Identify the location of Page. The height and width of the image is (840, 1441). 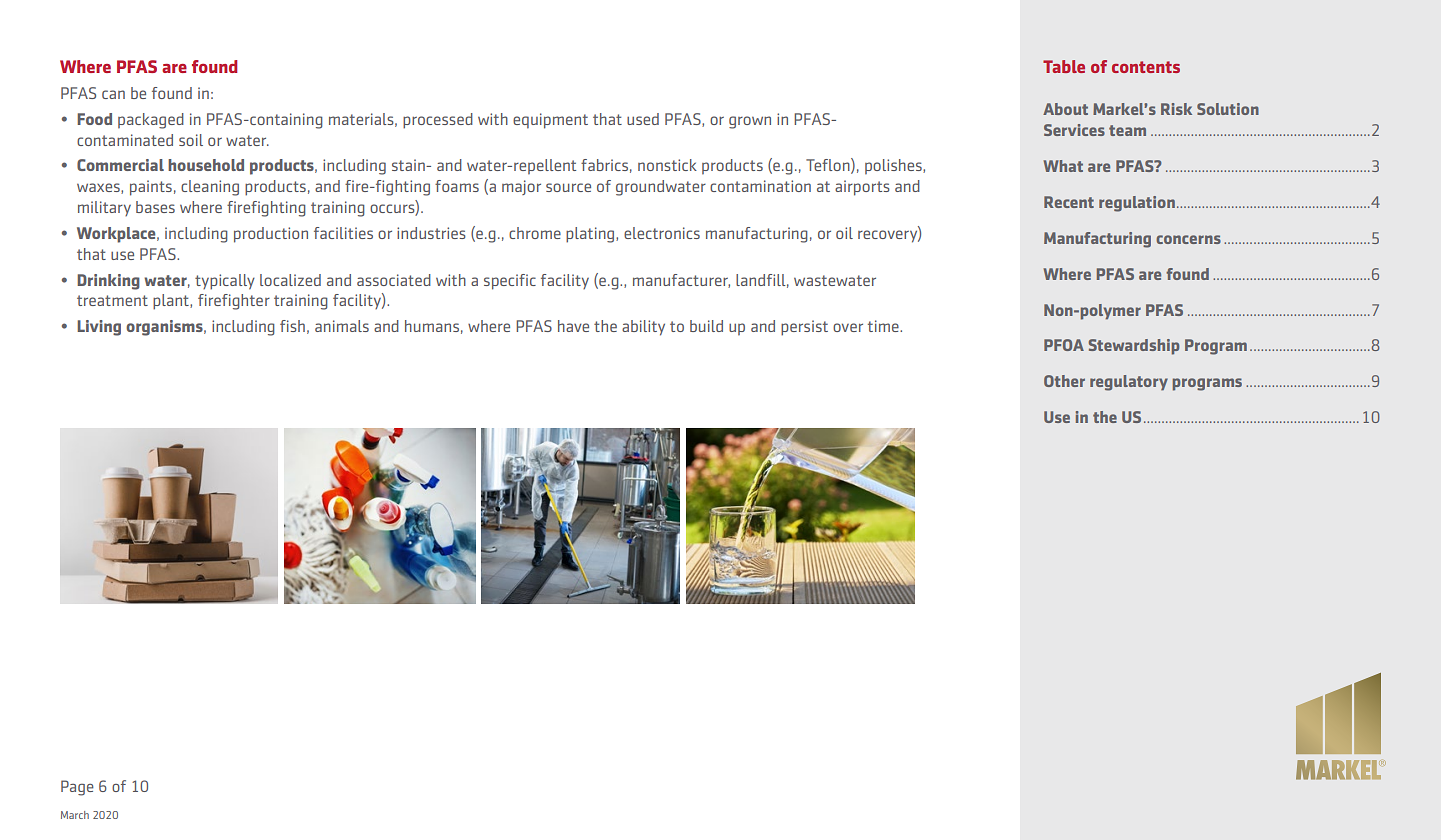
(77, 788).
